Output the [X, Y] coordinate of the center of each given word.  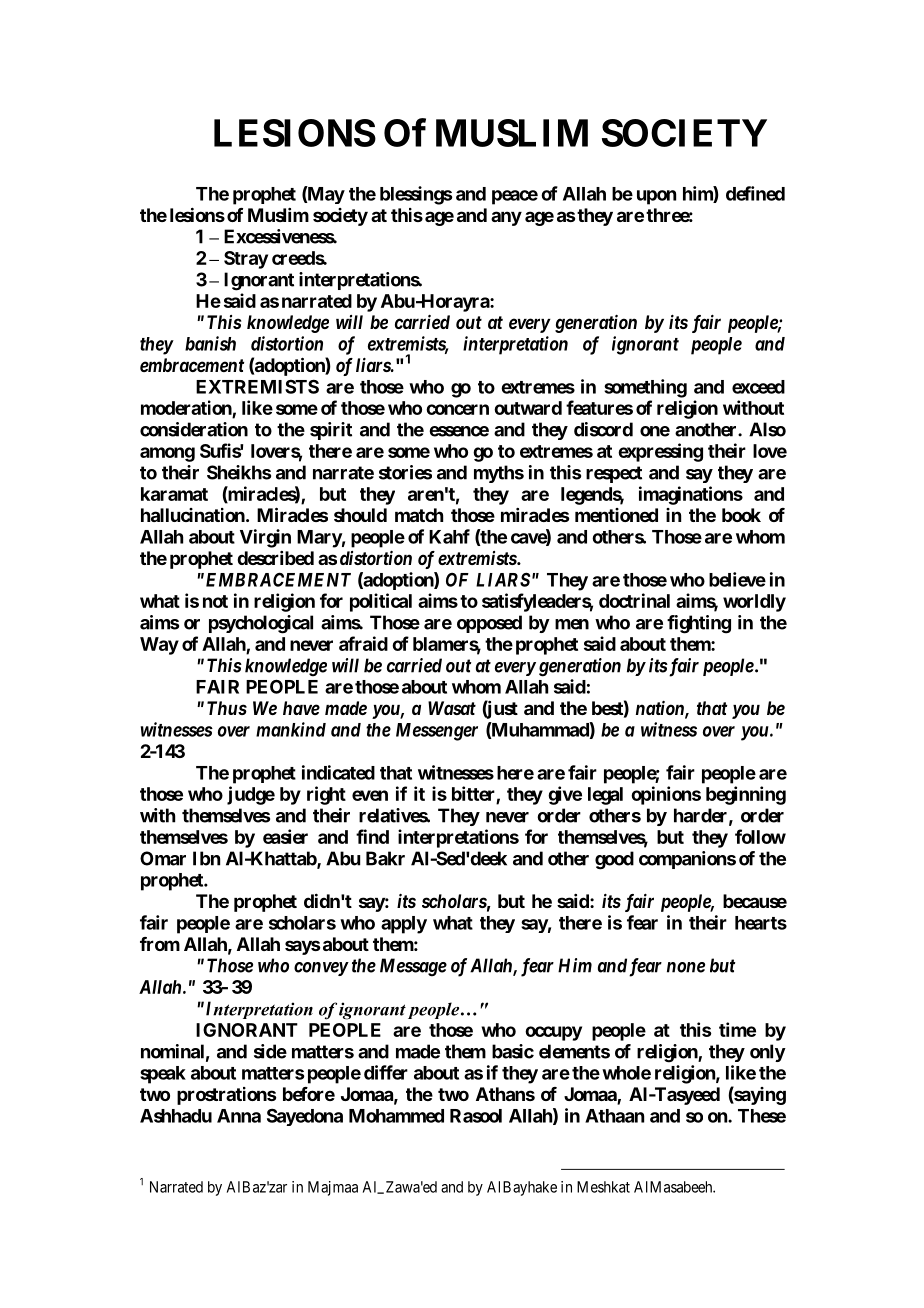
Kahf [449, 536]
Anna [239, 1116]
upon [656, 197]
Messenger [437, 732]
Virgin [265, 538]
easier [285, 836]
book [741, 515]
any [506, 218]
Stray [246, 260]
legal [605, 796]
